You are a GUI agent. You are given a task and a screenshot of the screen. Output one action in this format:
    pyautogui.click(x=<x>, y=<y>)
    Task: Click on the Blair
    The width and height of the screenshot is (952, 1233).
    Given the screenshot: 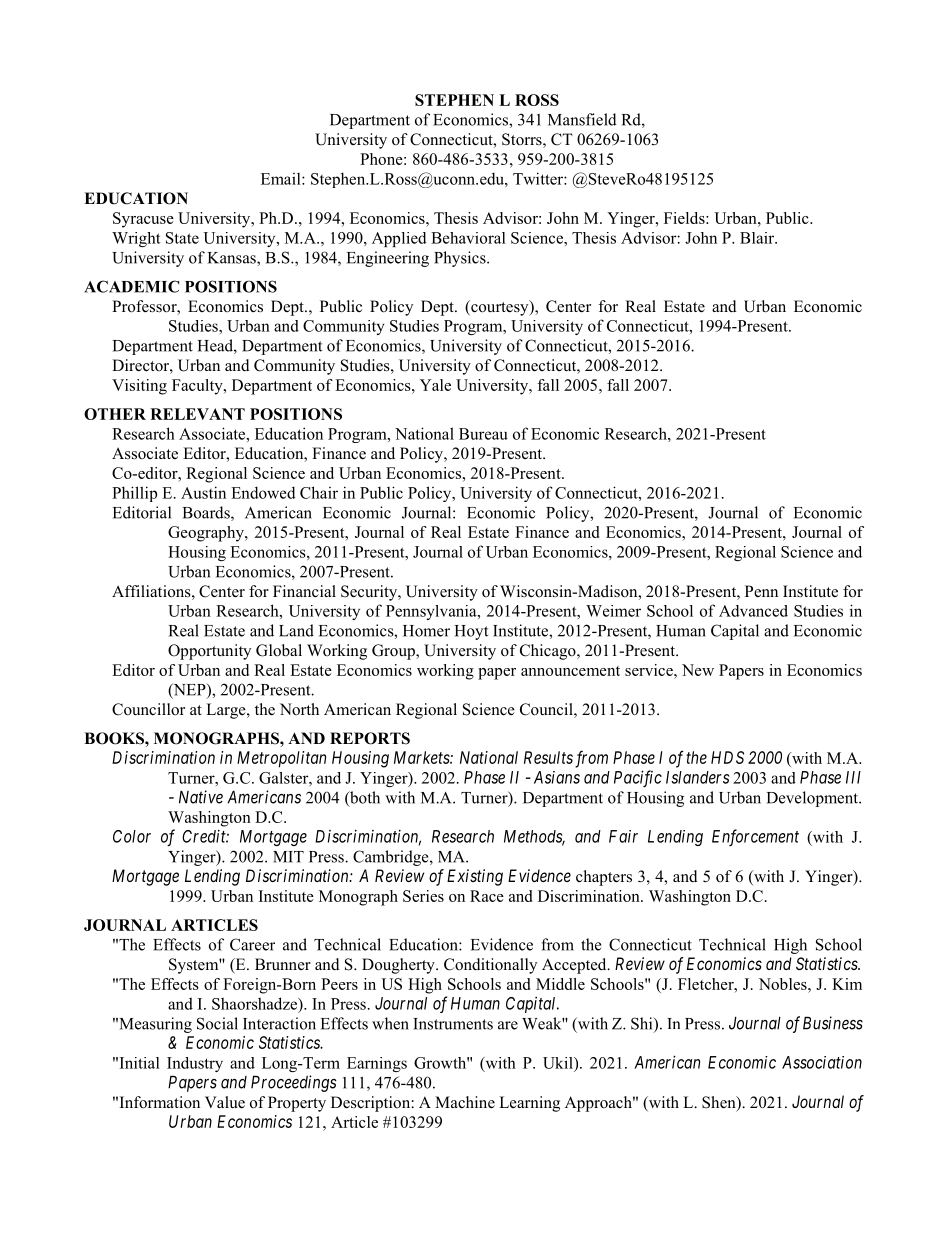 What is the action you would take?
    pyautogui.click(x=758, y=238)
